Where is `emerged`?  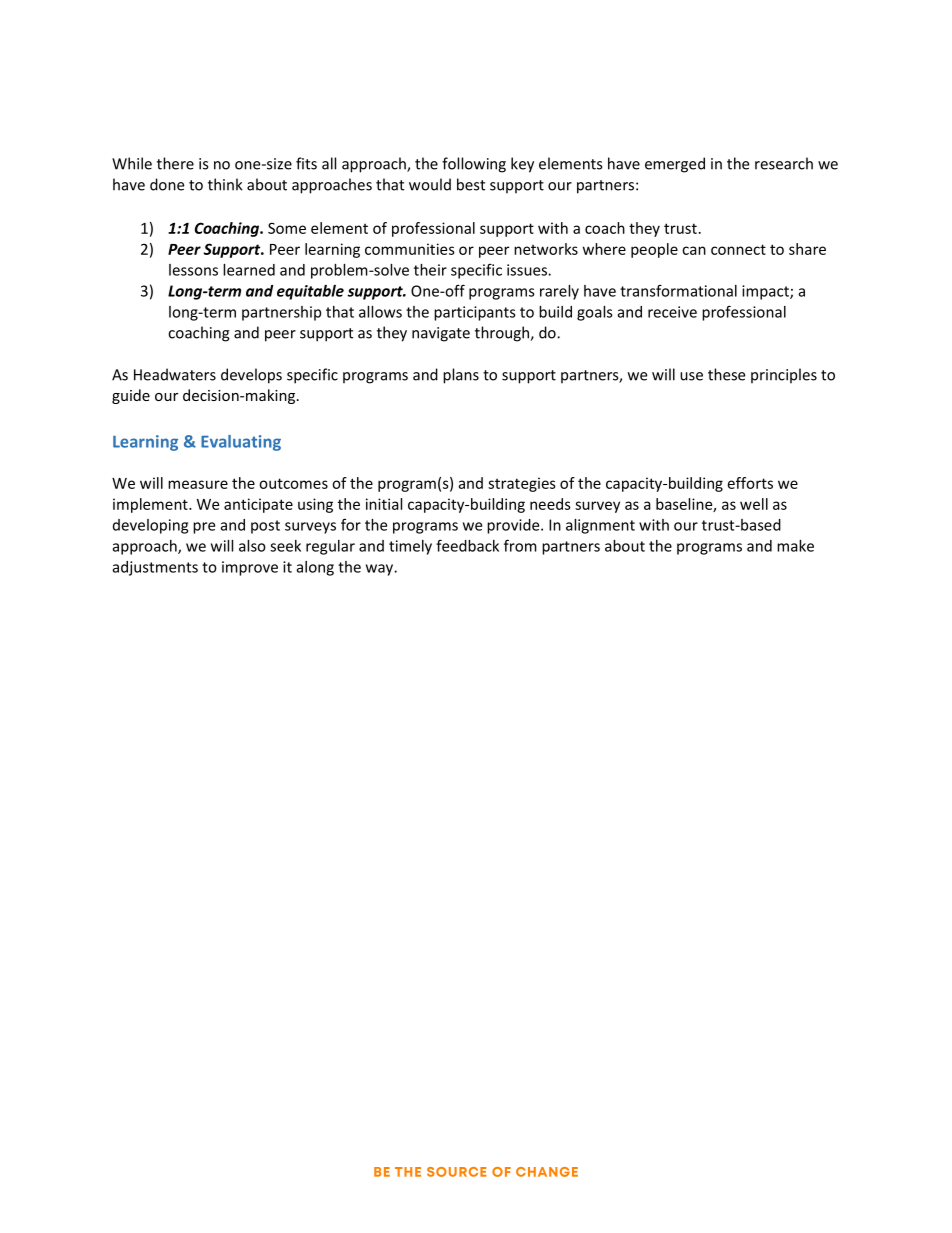
emerged is located at coordinates (675, 165).
